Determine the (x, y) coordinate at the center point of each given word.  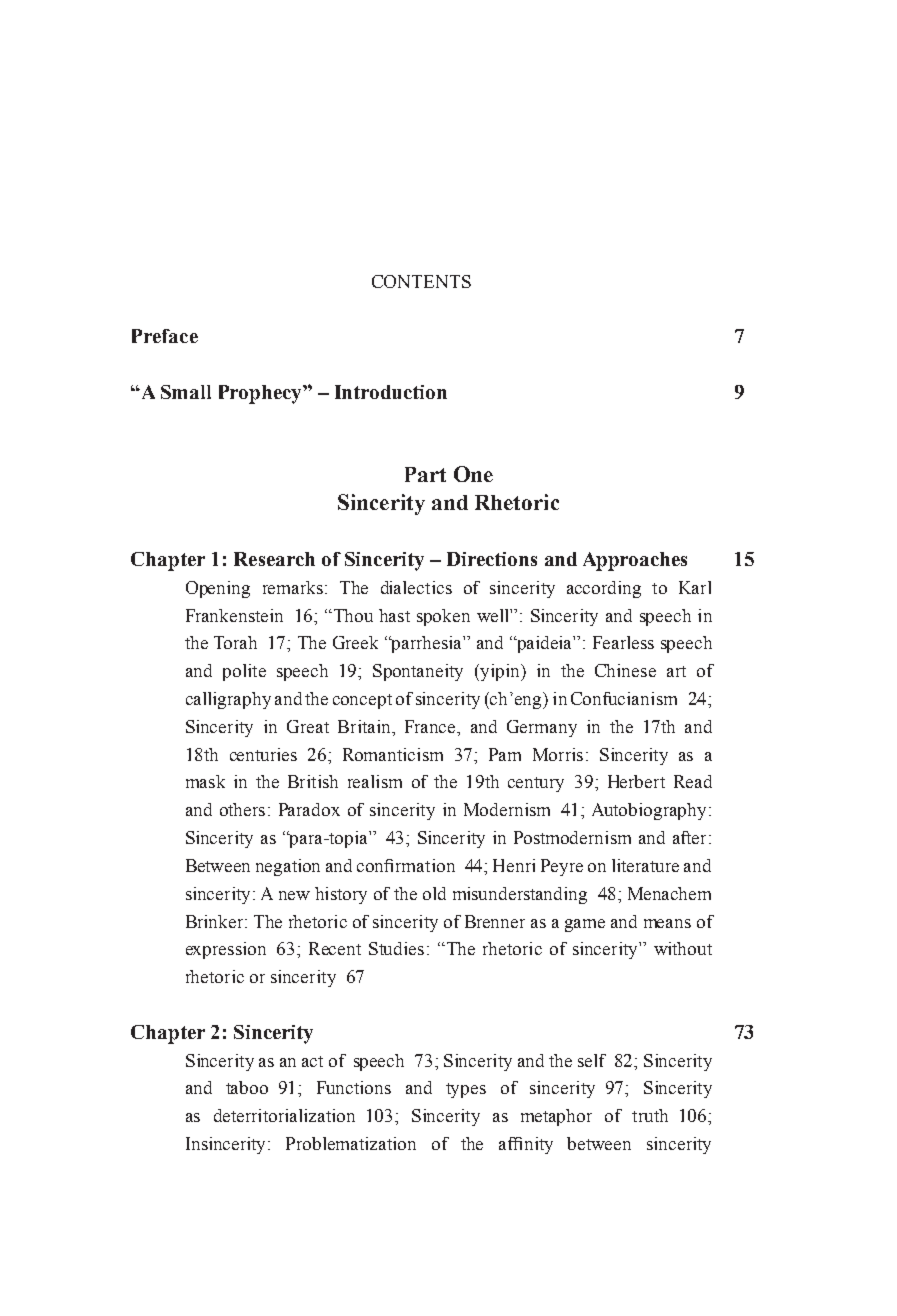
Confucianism (624, 698)
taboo (247, 1087)
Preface (165, 336)
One (473, 474)
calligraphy (228, 700)
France (431, 726)
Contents (421, 281)
